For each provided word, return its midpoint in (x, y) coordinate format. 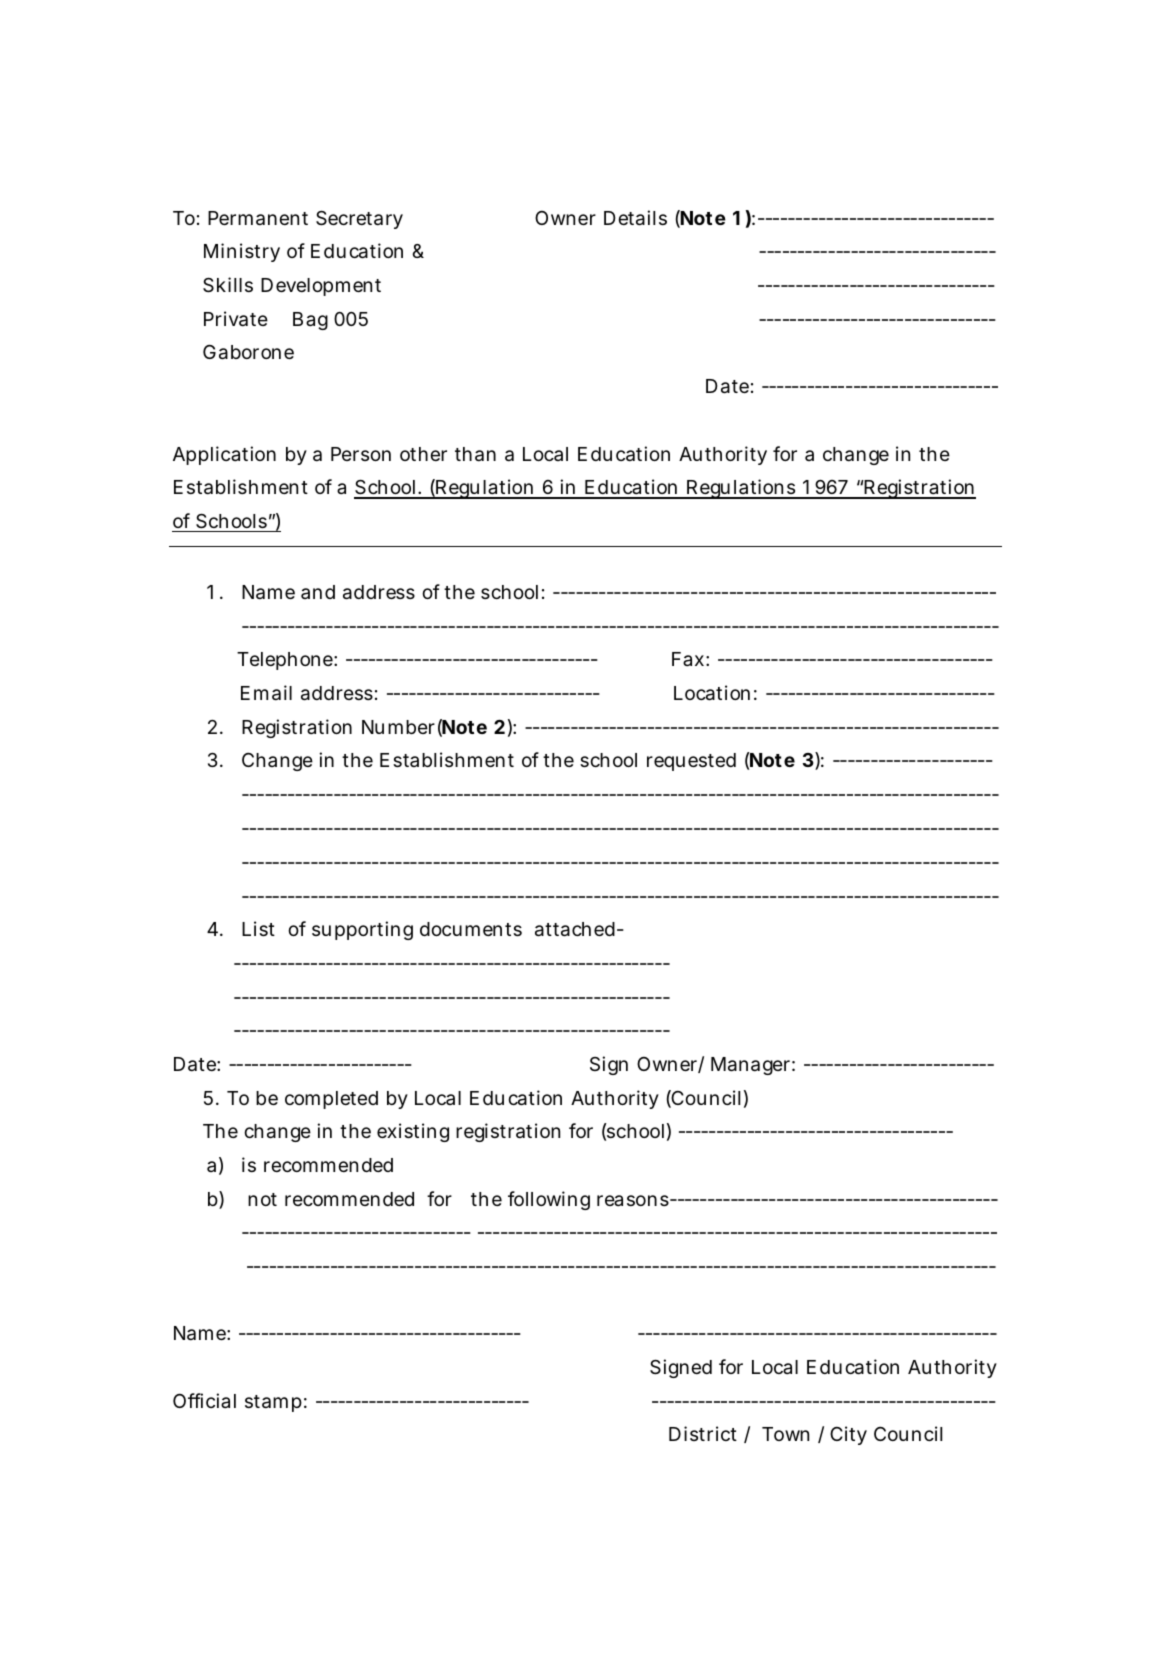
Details (635, 218)
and (318, 592)
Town (785, 1434)
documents (471, 929)
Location (712, 693)
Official (204, 1400)
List (258, 928)
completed (331, 1100)
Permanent (258, 218)
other (423, 454)
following (549, 1200)
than (475, 454)
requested (691, 762)
